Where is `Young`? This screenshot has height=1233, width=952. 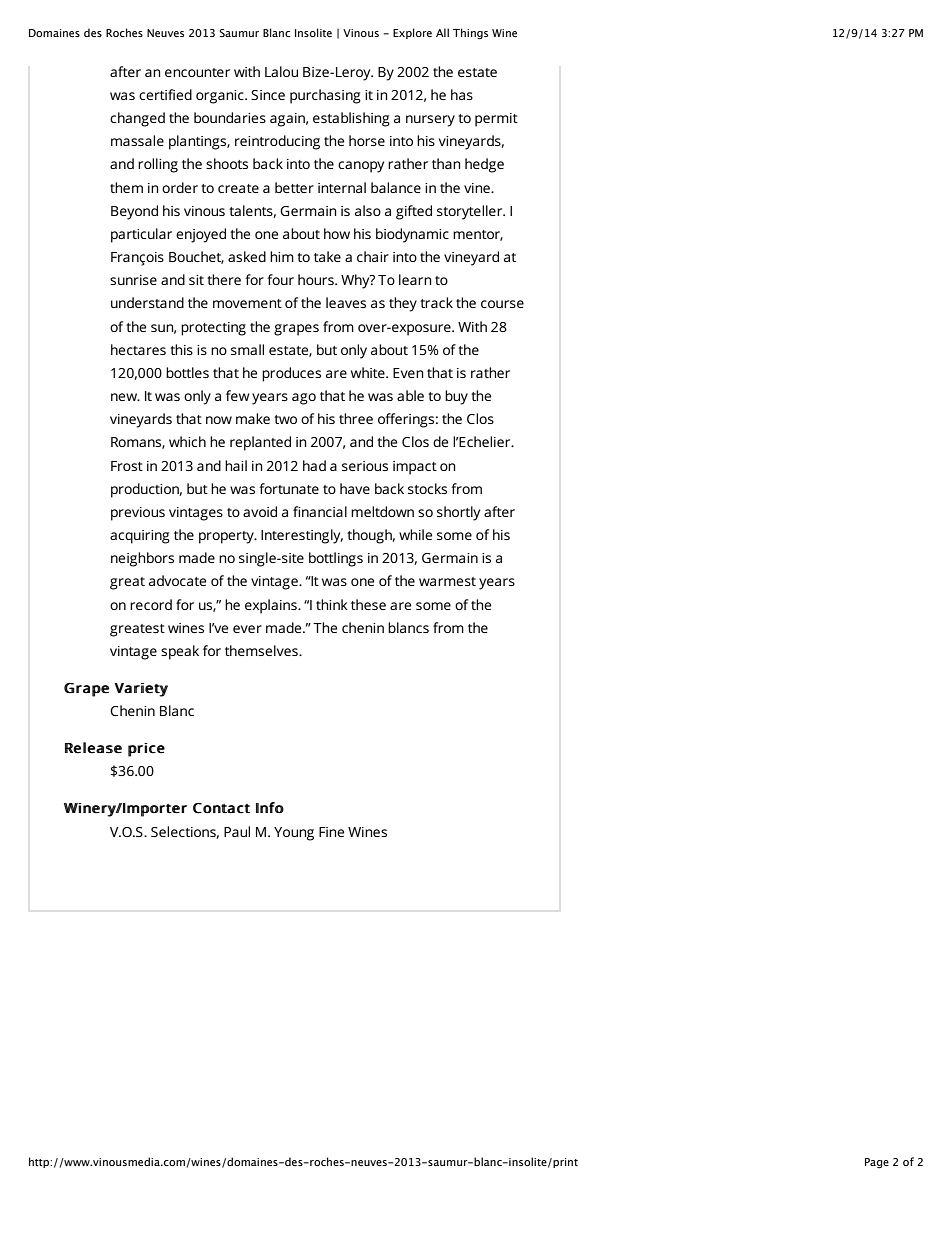
Young is located at coordinates (294, 834).
